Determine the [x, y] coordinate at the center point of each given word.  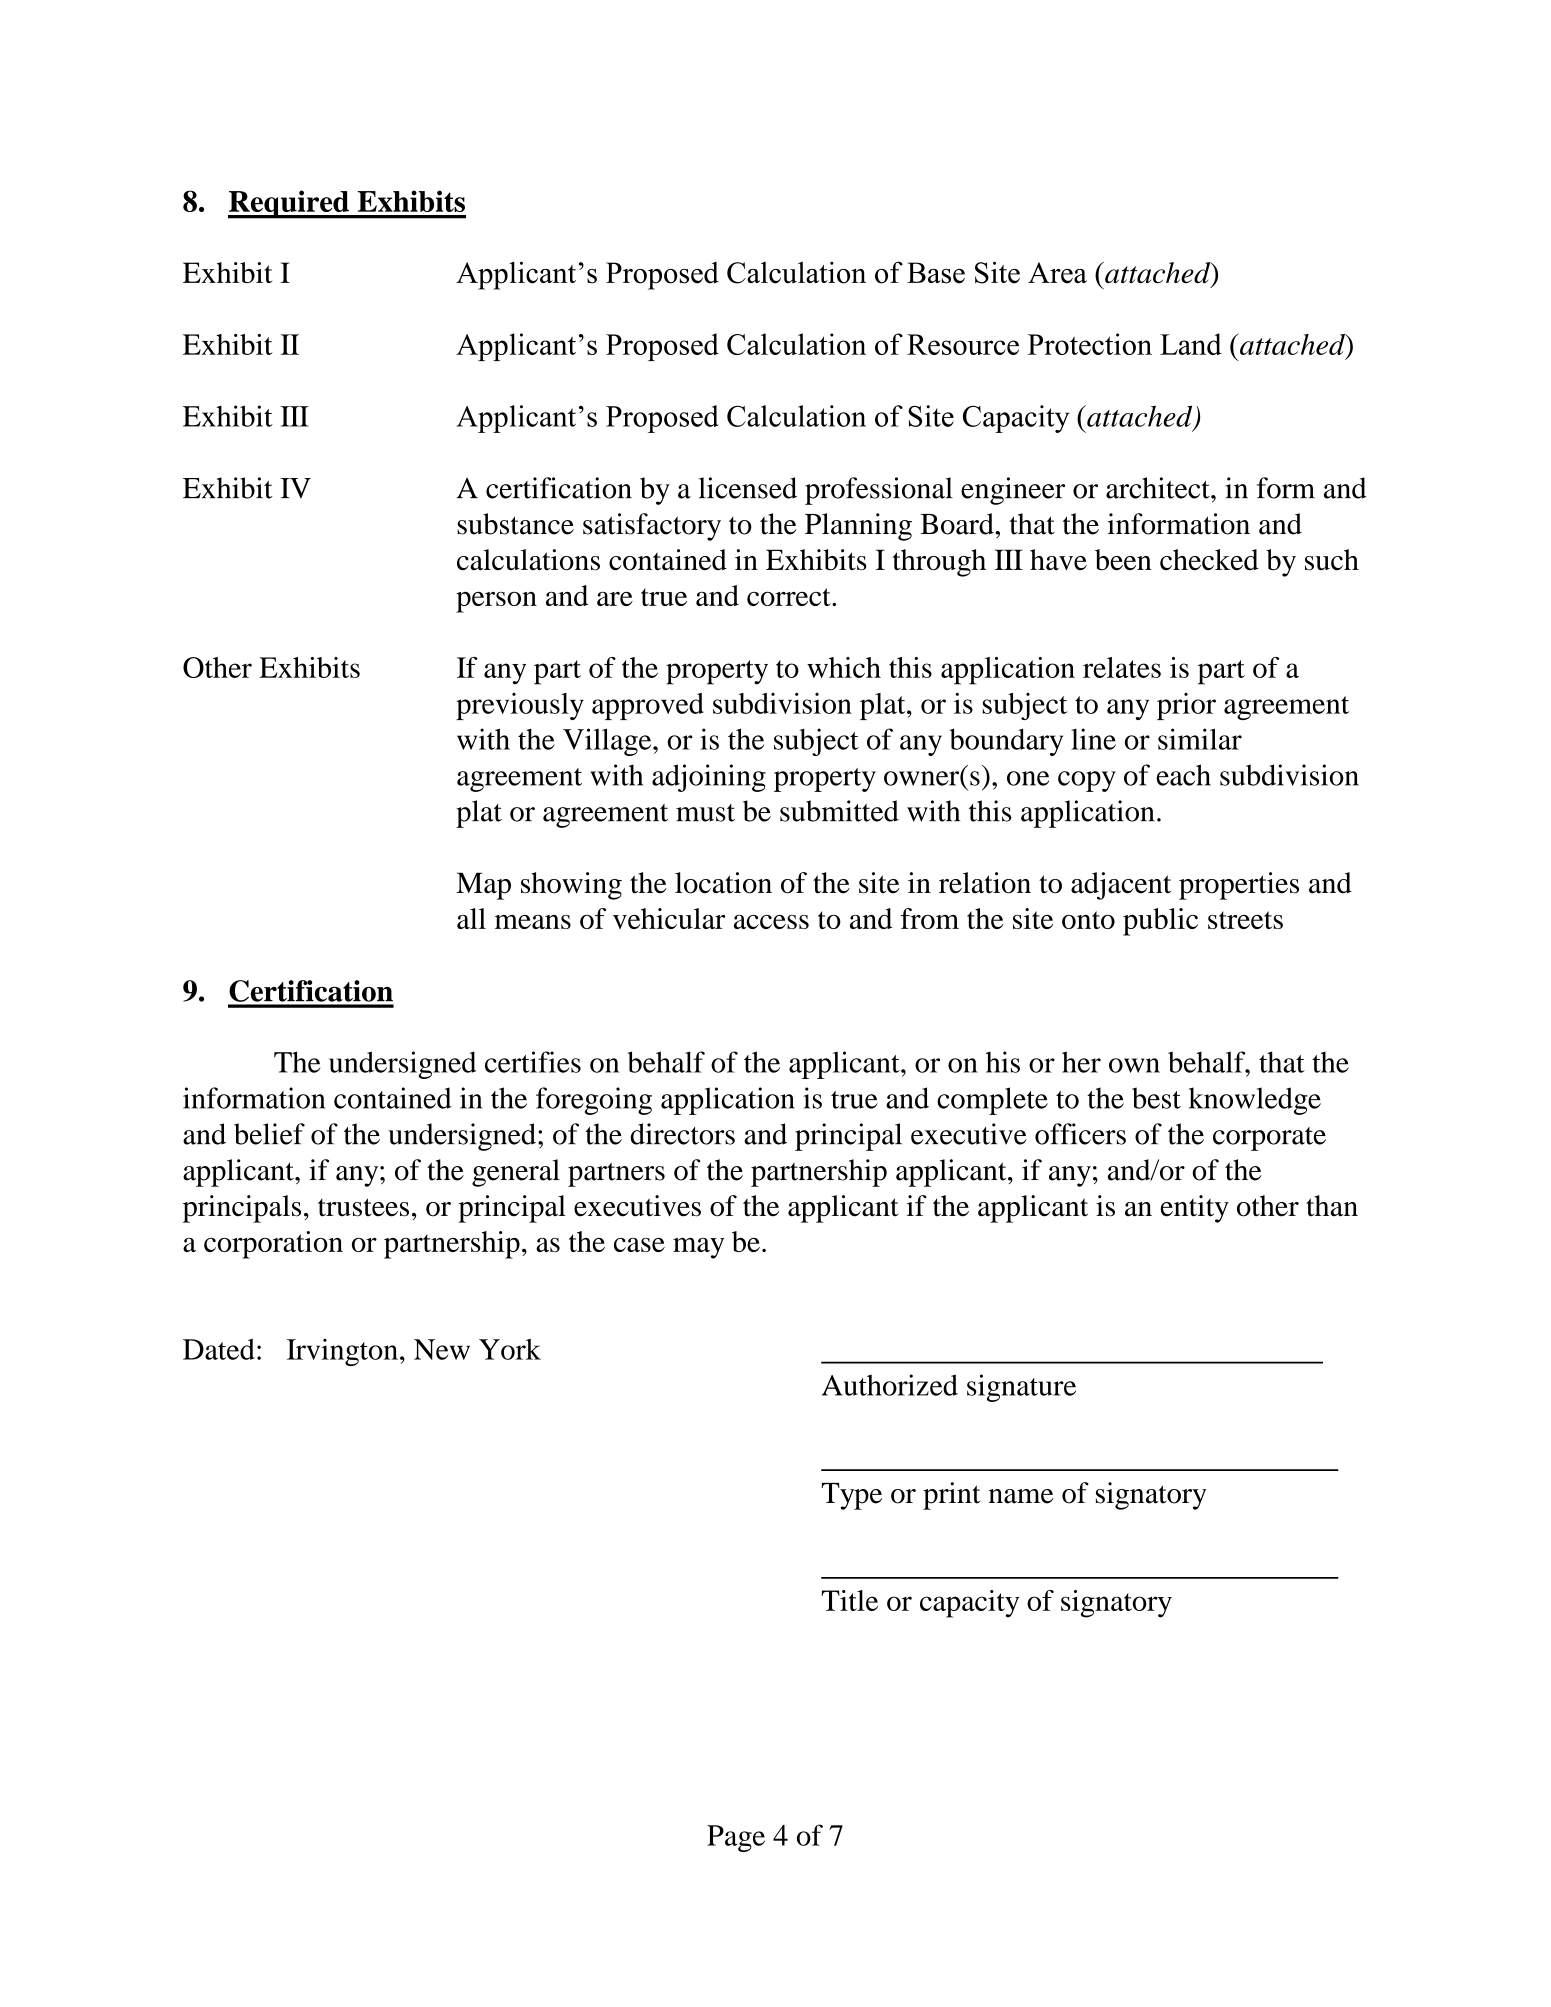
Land [1191, 344]
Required [289, 204]
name [1021, 1496]
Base [936, 273]
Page [736, 1838]
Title [849, 1600]
